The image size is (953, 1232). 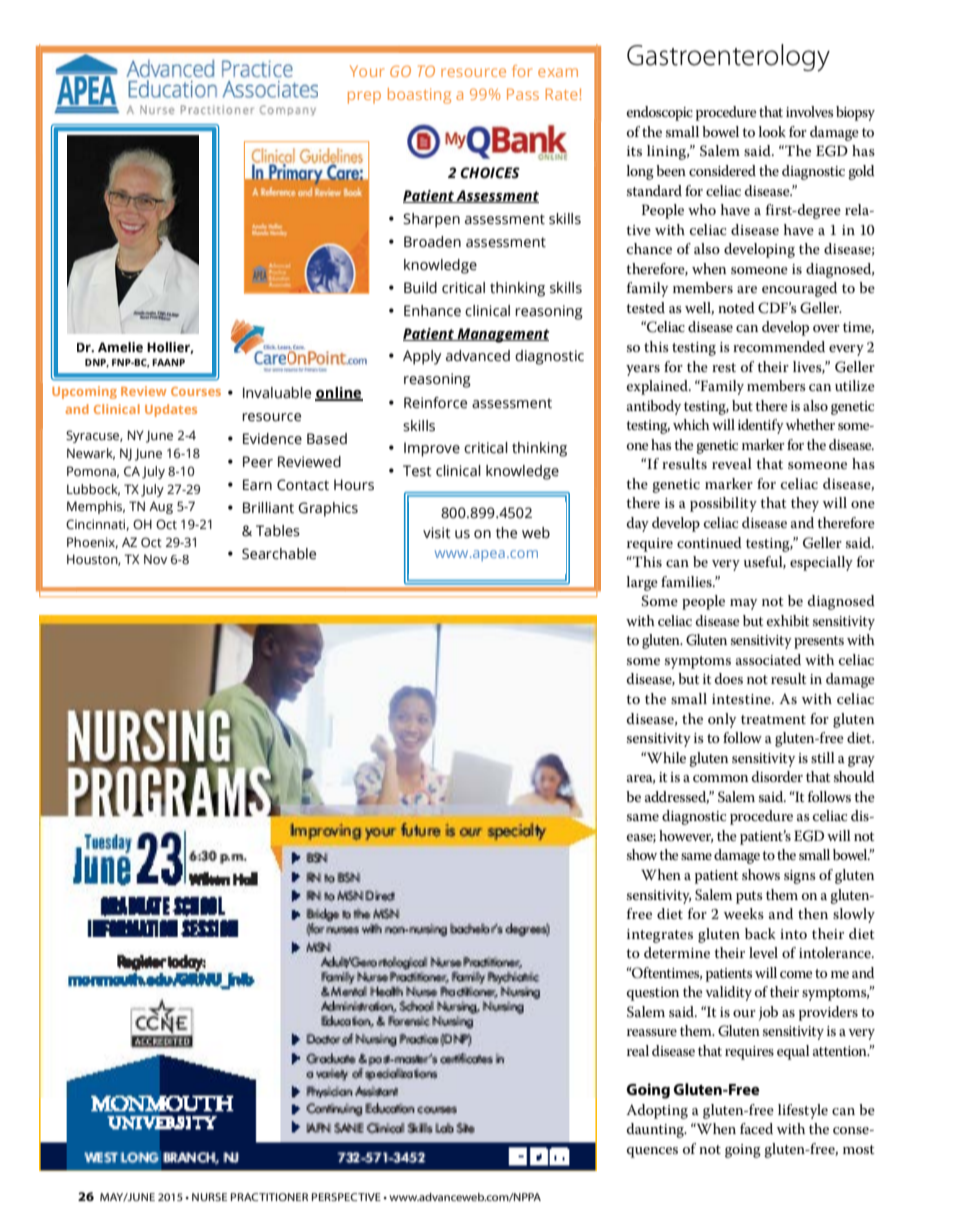 What do you see at coordinates (437, 533) in the image?
I see `visit` at bounding box center [437, 533].
